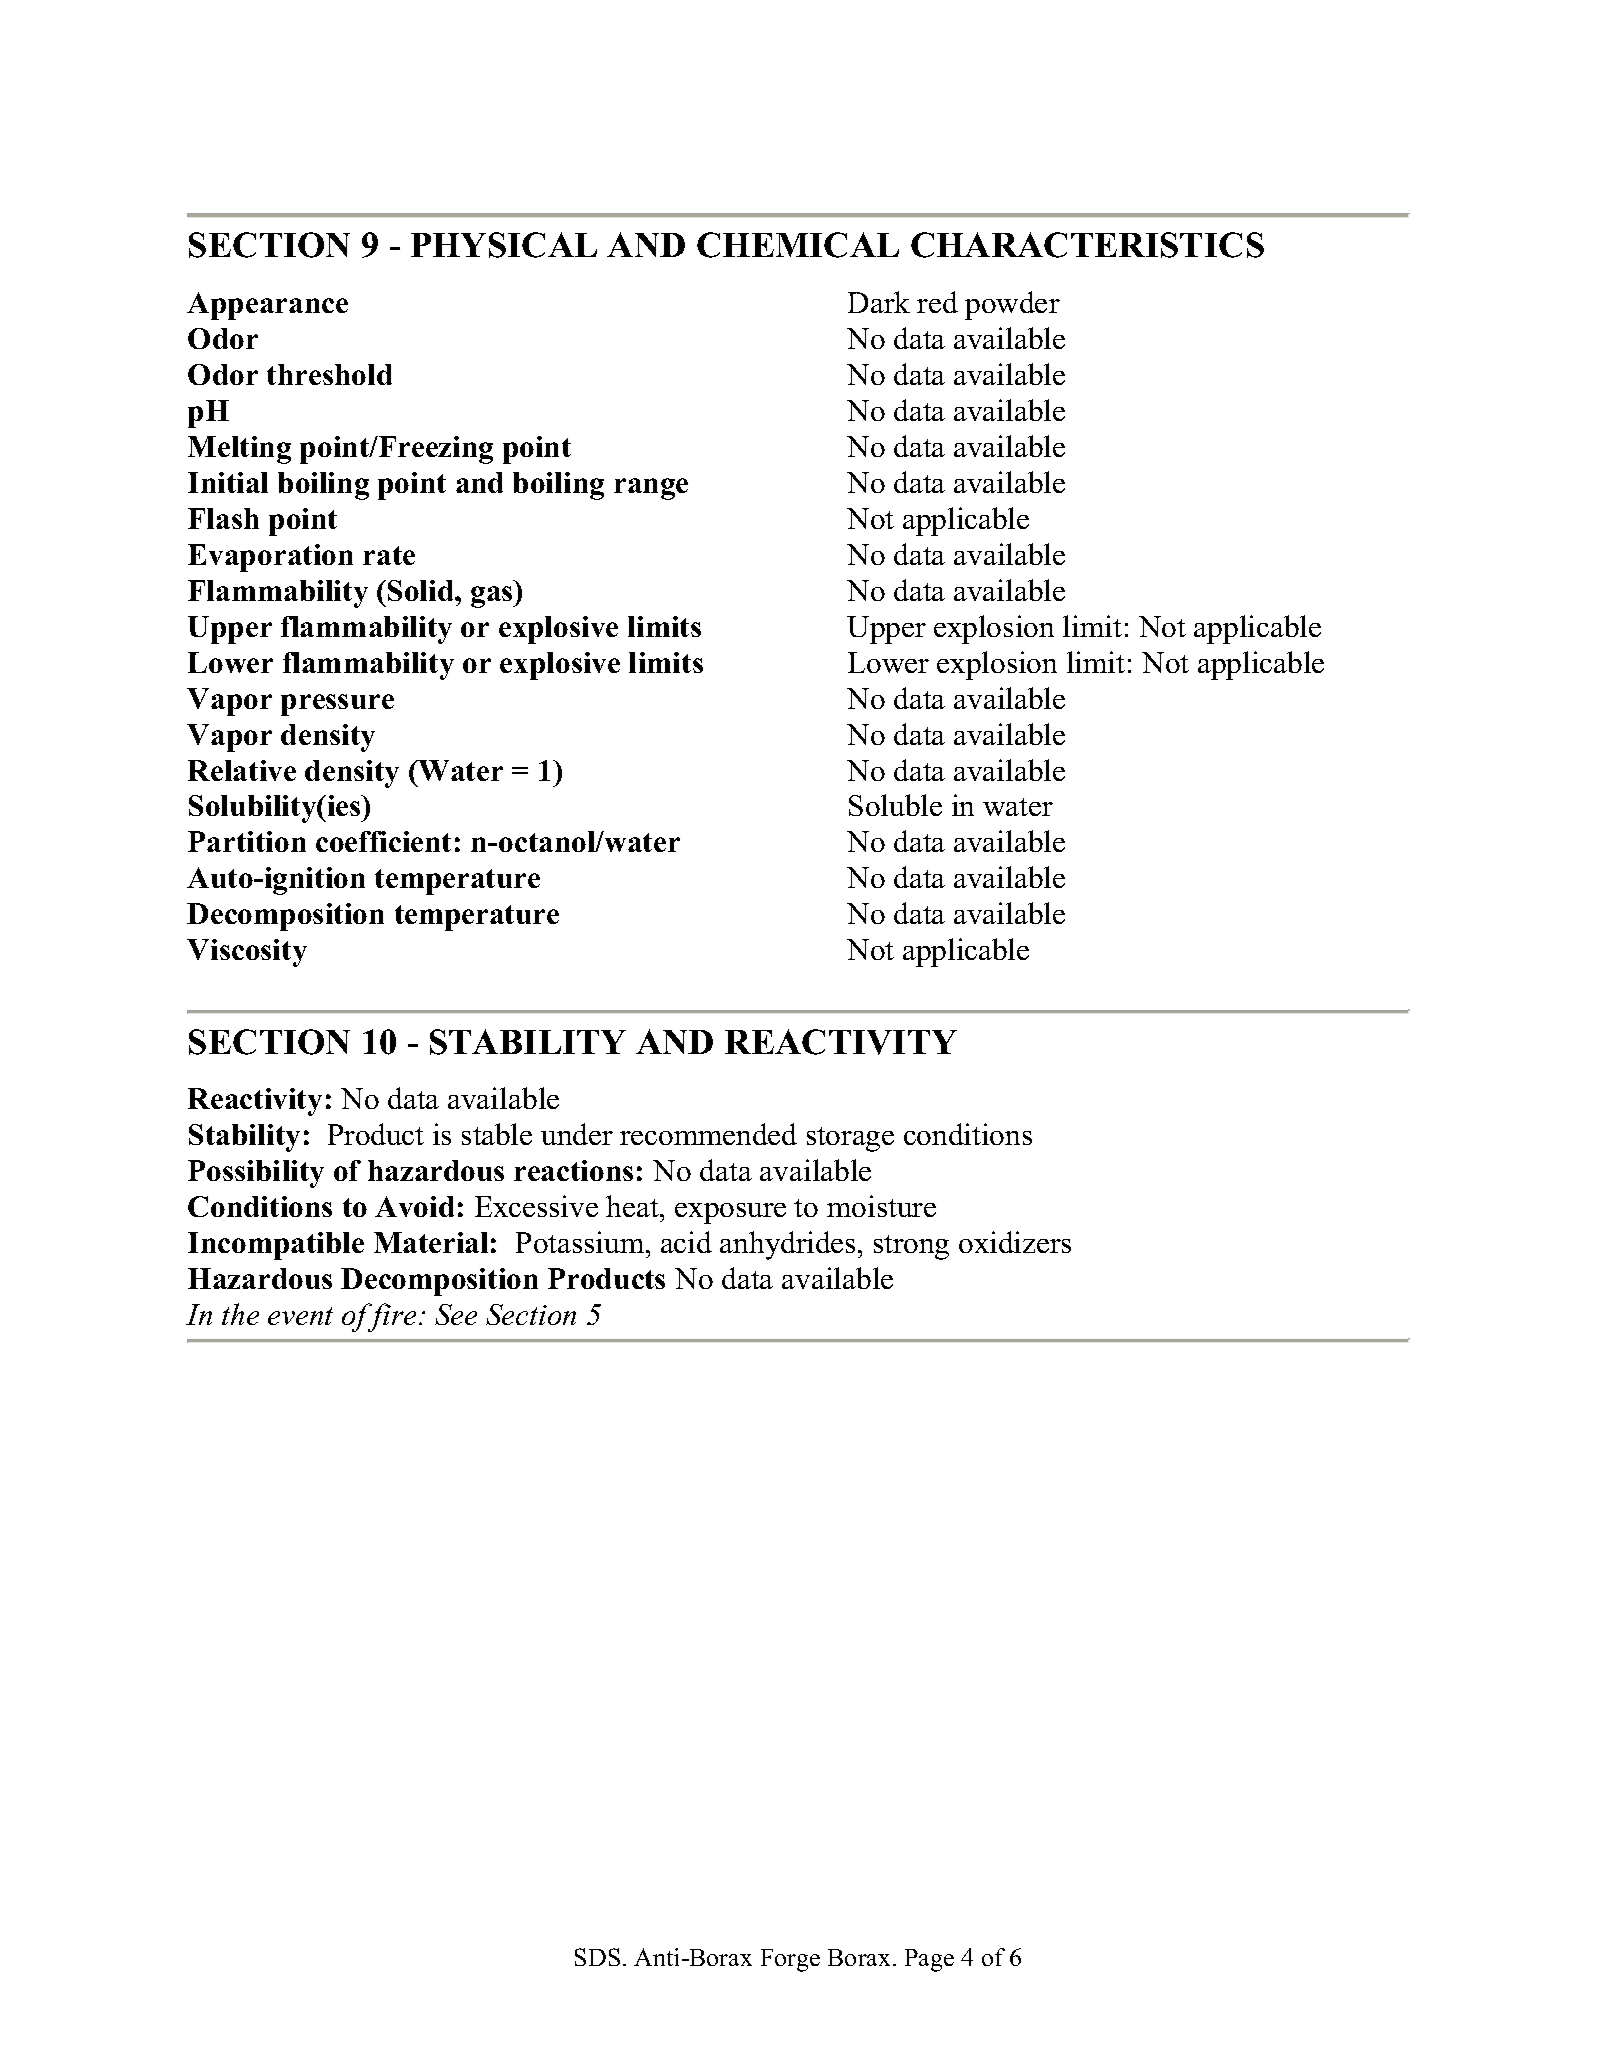 Image resolution: width=1597 pixels, height=2066 pixels. What do you see at coordinates (850, 1139) in the screenshot?
I see `storage` at bounding box center [850, 1139].
